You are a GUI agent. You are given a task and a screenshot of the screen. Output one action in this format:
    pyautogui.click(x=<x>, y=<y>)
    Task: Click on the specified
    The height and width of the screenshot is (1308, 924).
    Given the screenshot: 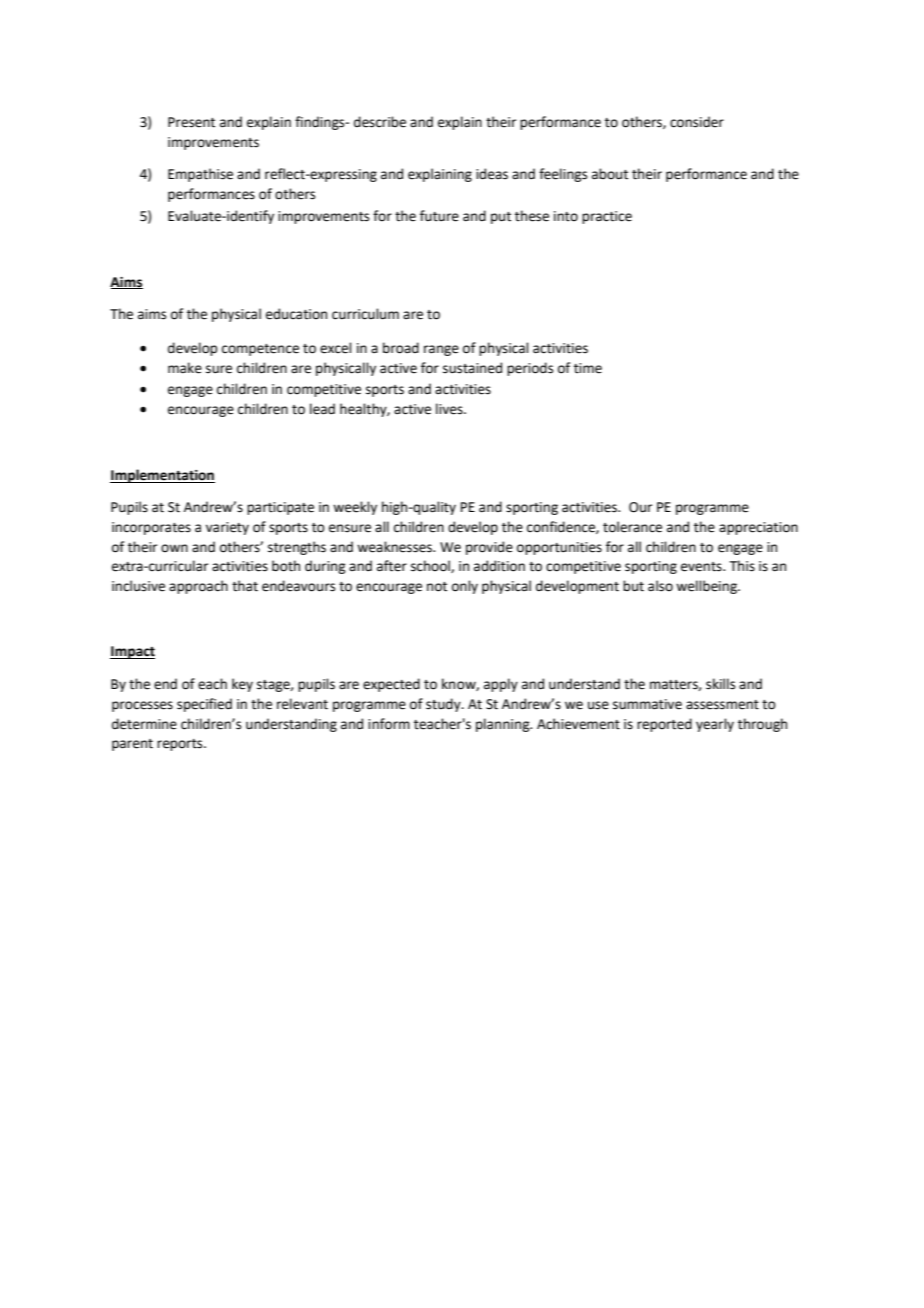 What is the action you would take?
    pyautogui.click(x=204, y=705)
